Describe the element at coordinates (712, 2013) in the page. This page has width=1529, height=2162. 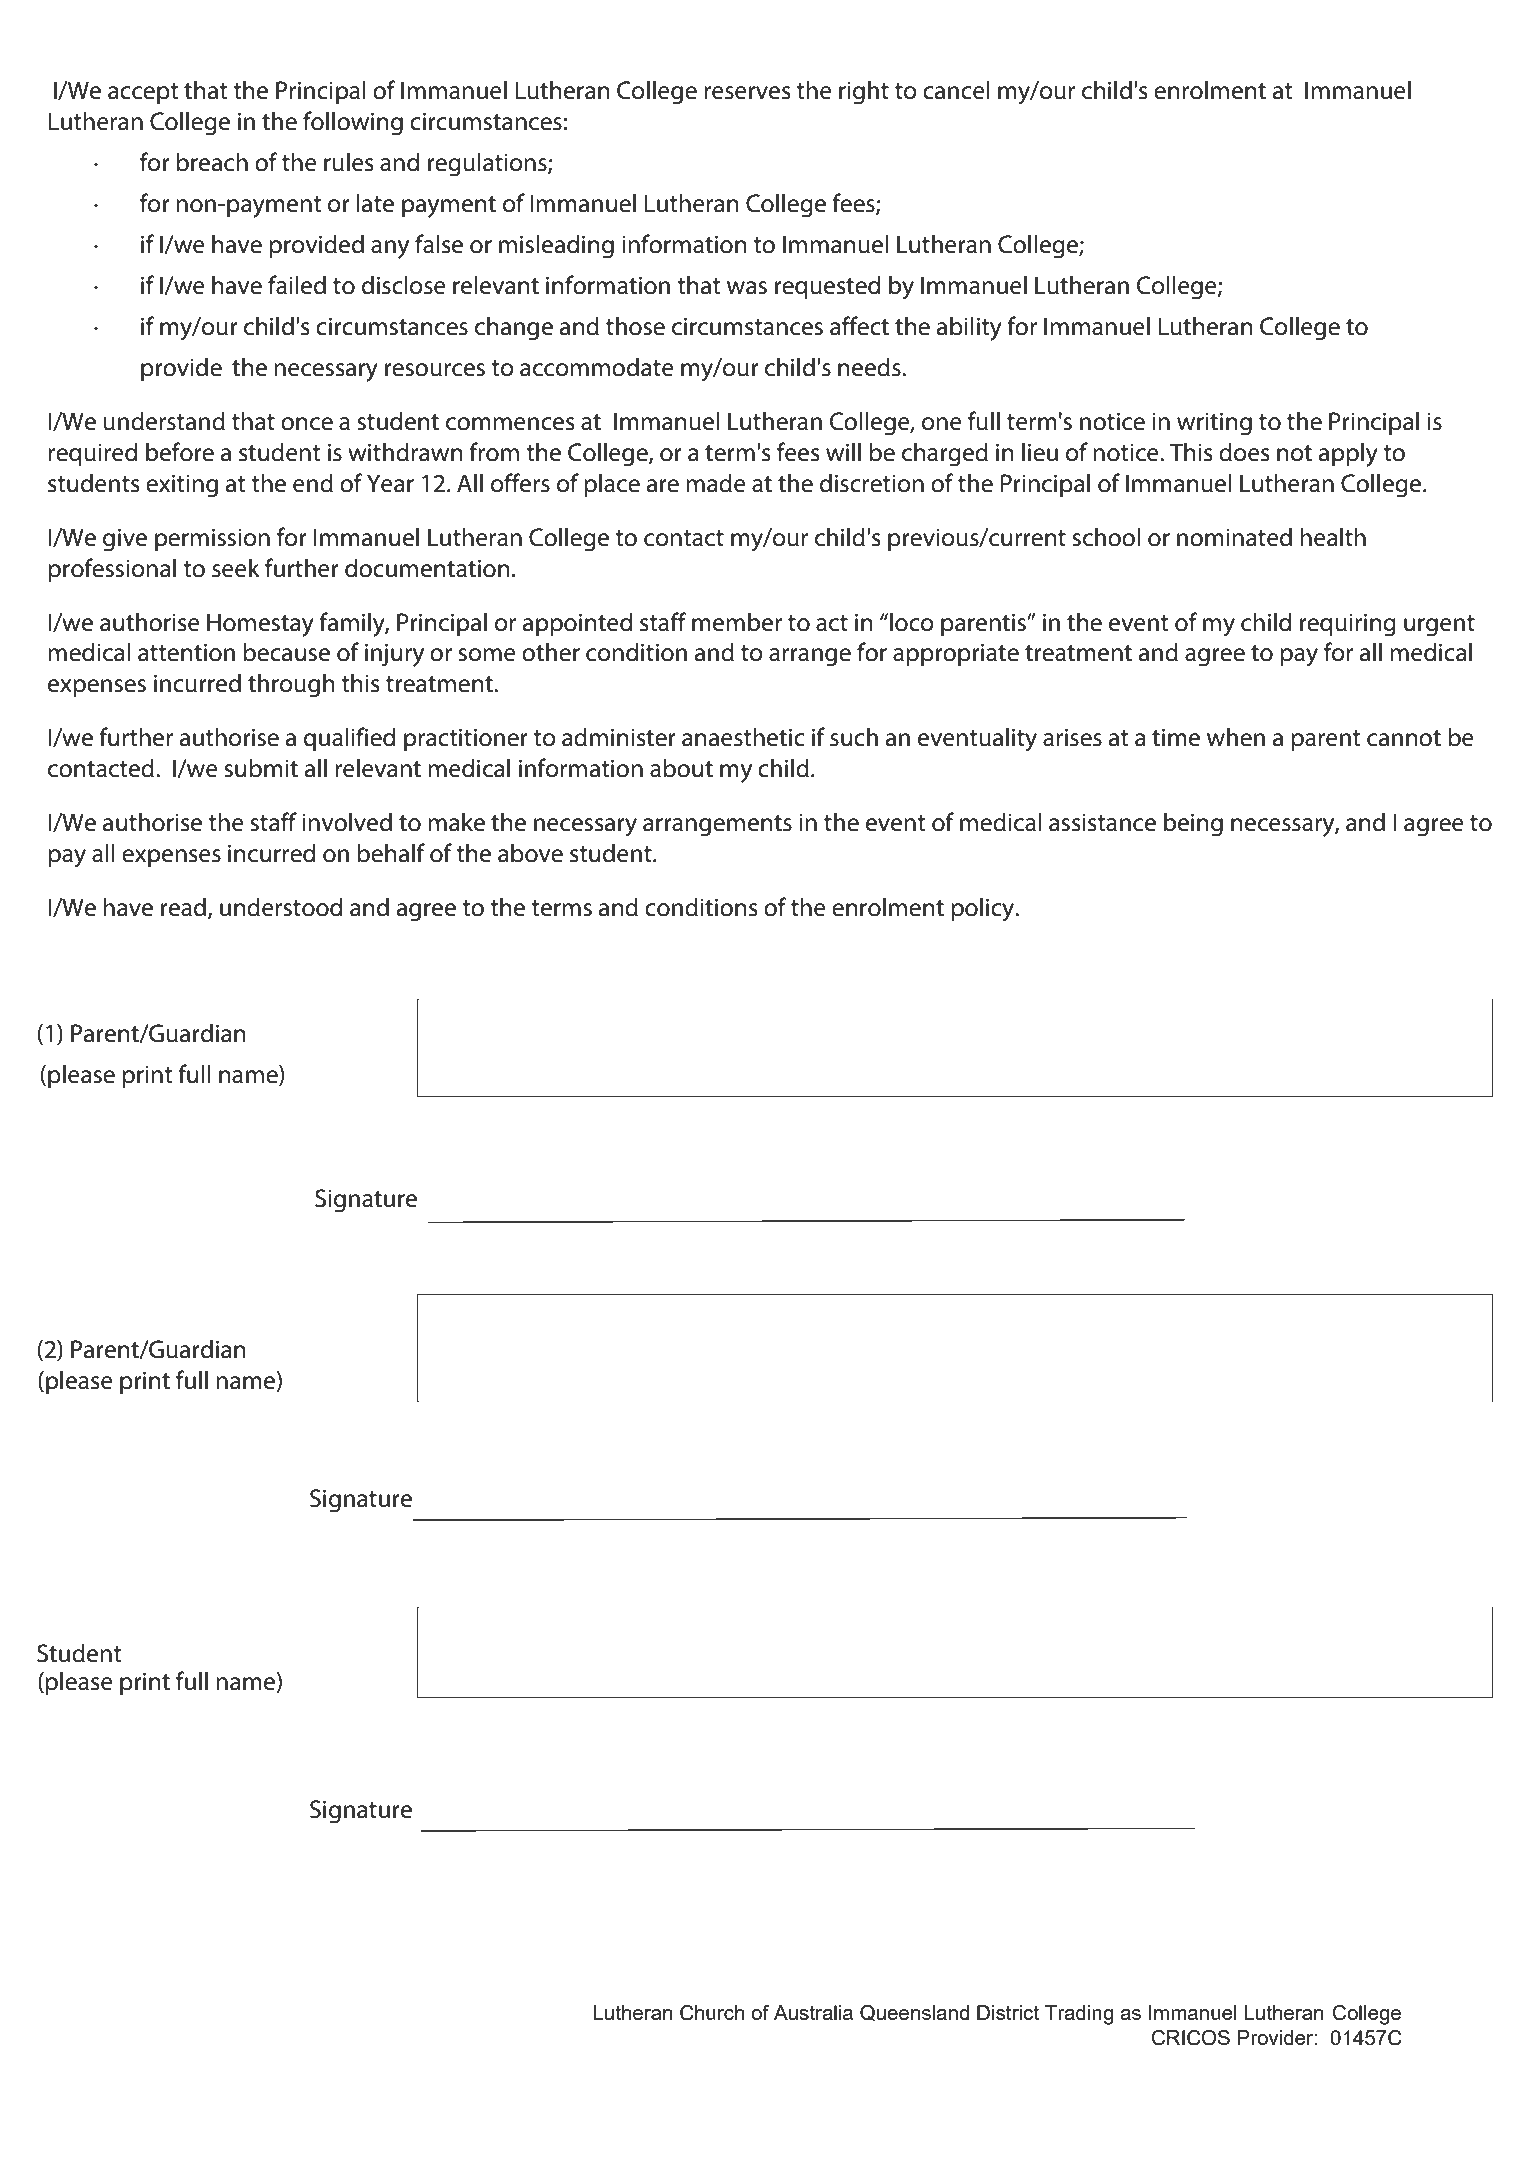
I see `Church` at that location.
